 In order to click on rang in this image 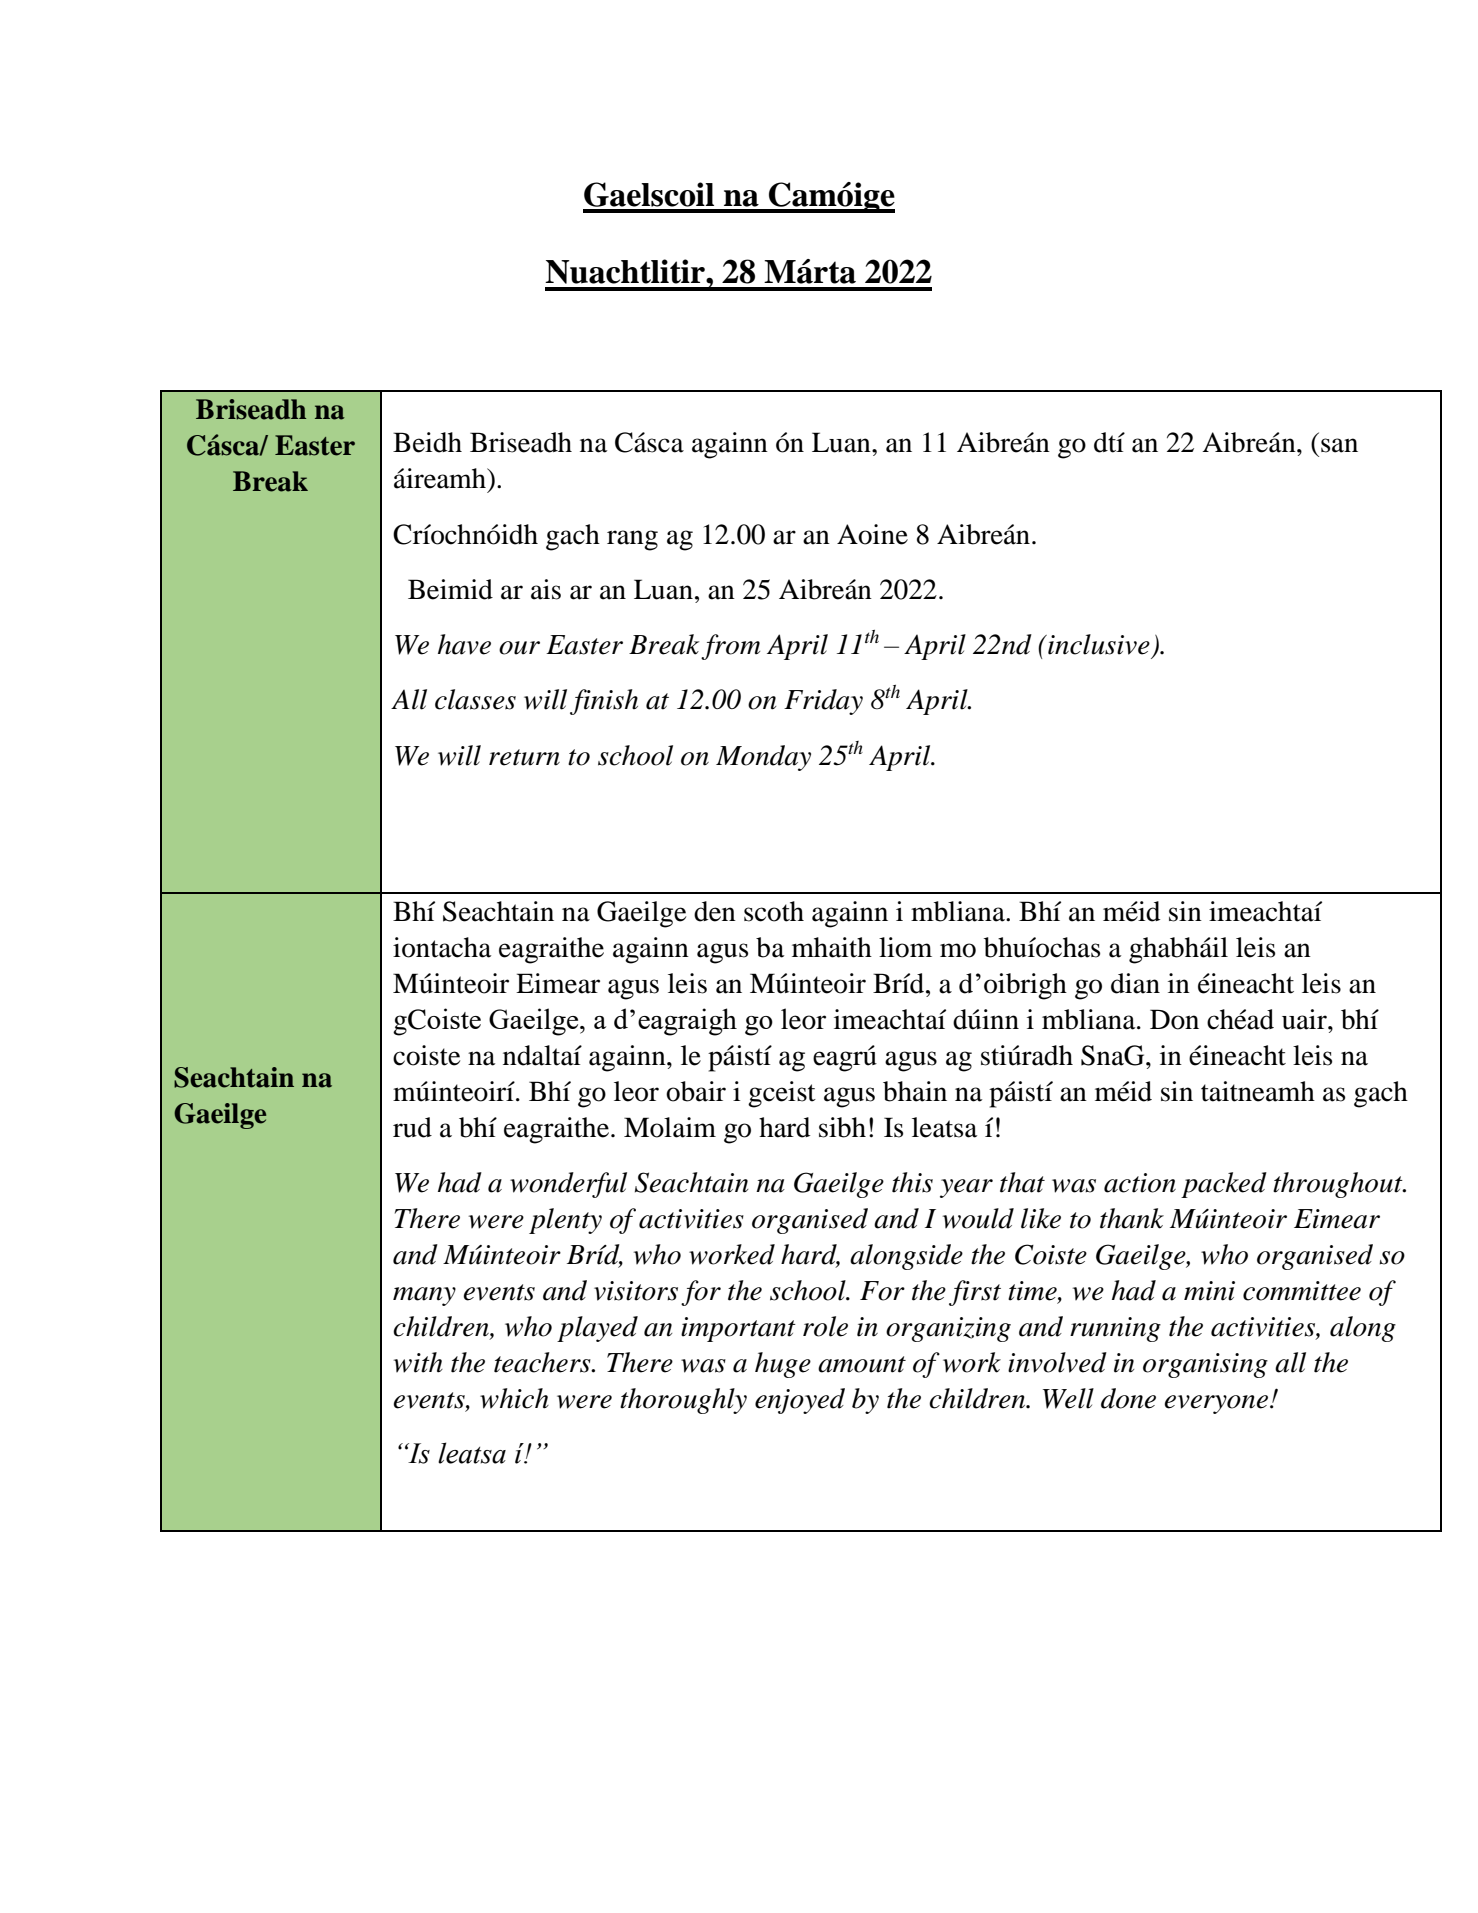, I will do `click(632, 540)`.
